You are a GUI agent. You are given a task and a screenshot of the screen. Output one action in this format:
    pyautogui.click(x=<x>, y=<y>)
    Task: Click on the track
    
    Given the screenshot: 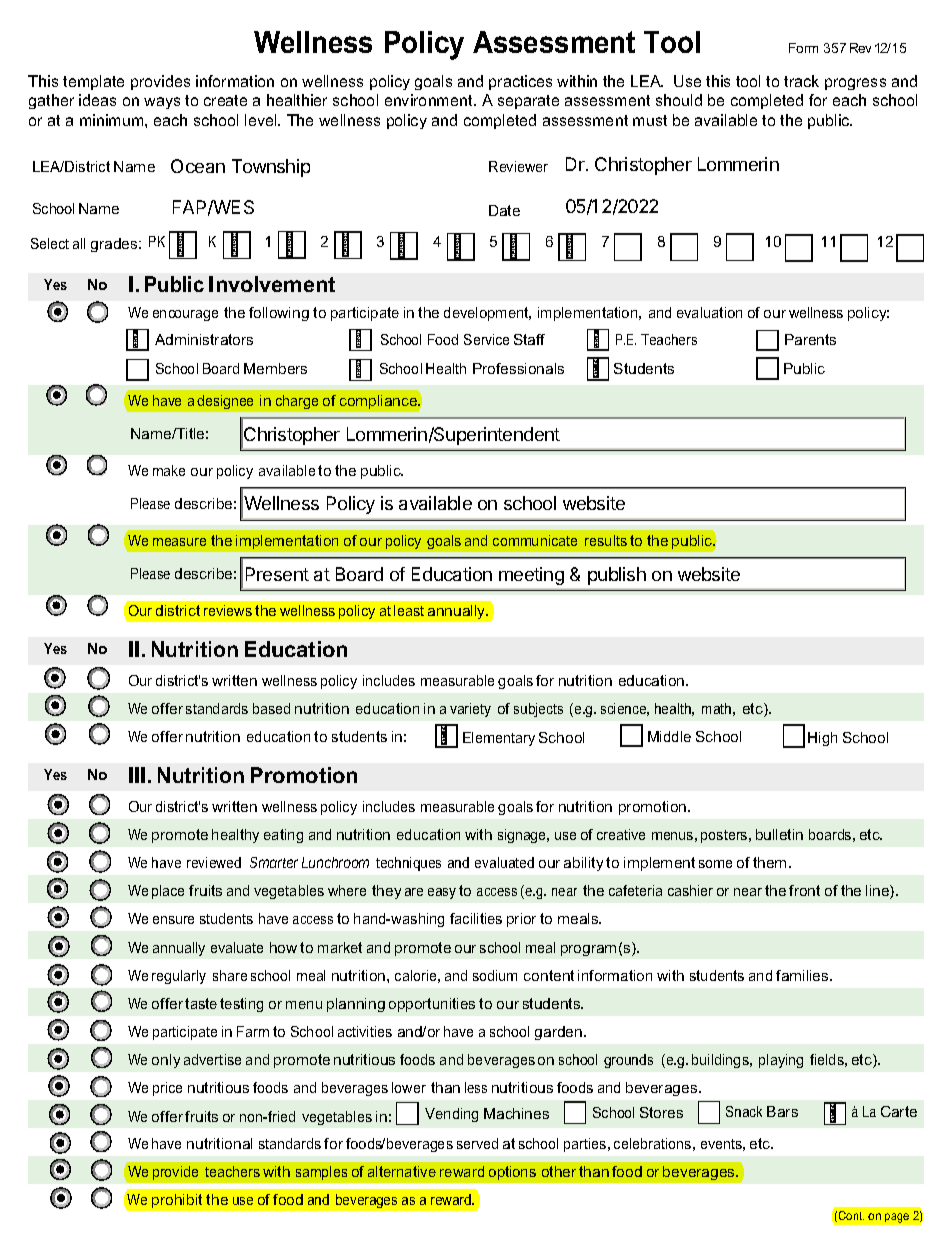 What is the action you would take?
    pyautogui.click(x=801, y=81)
